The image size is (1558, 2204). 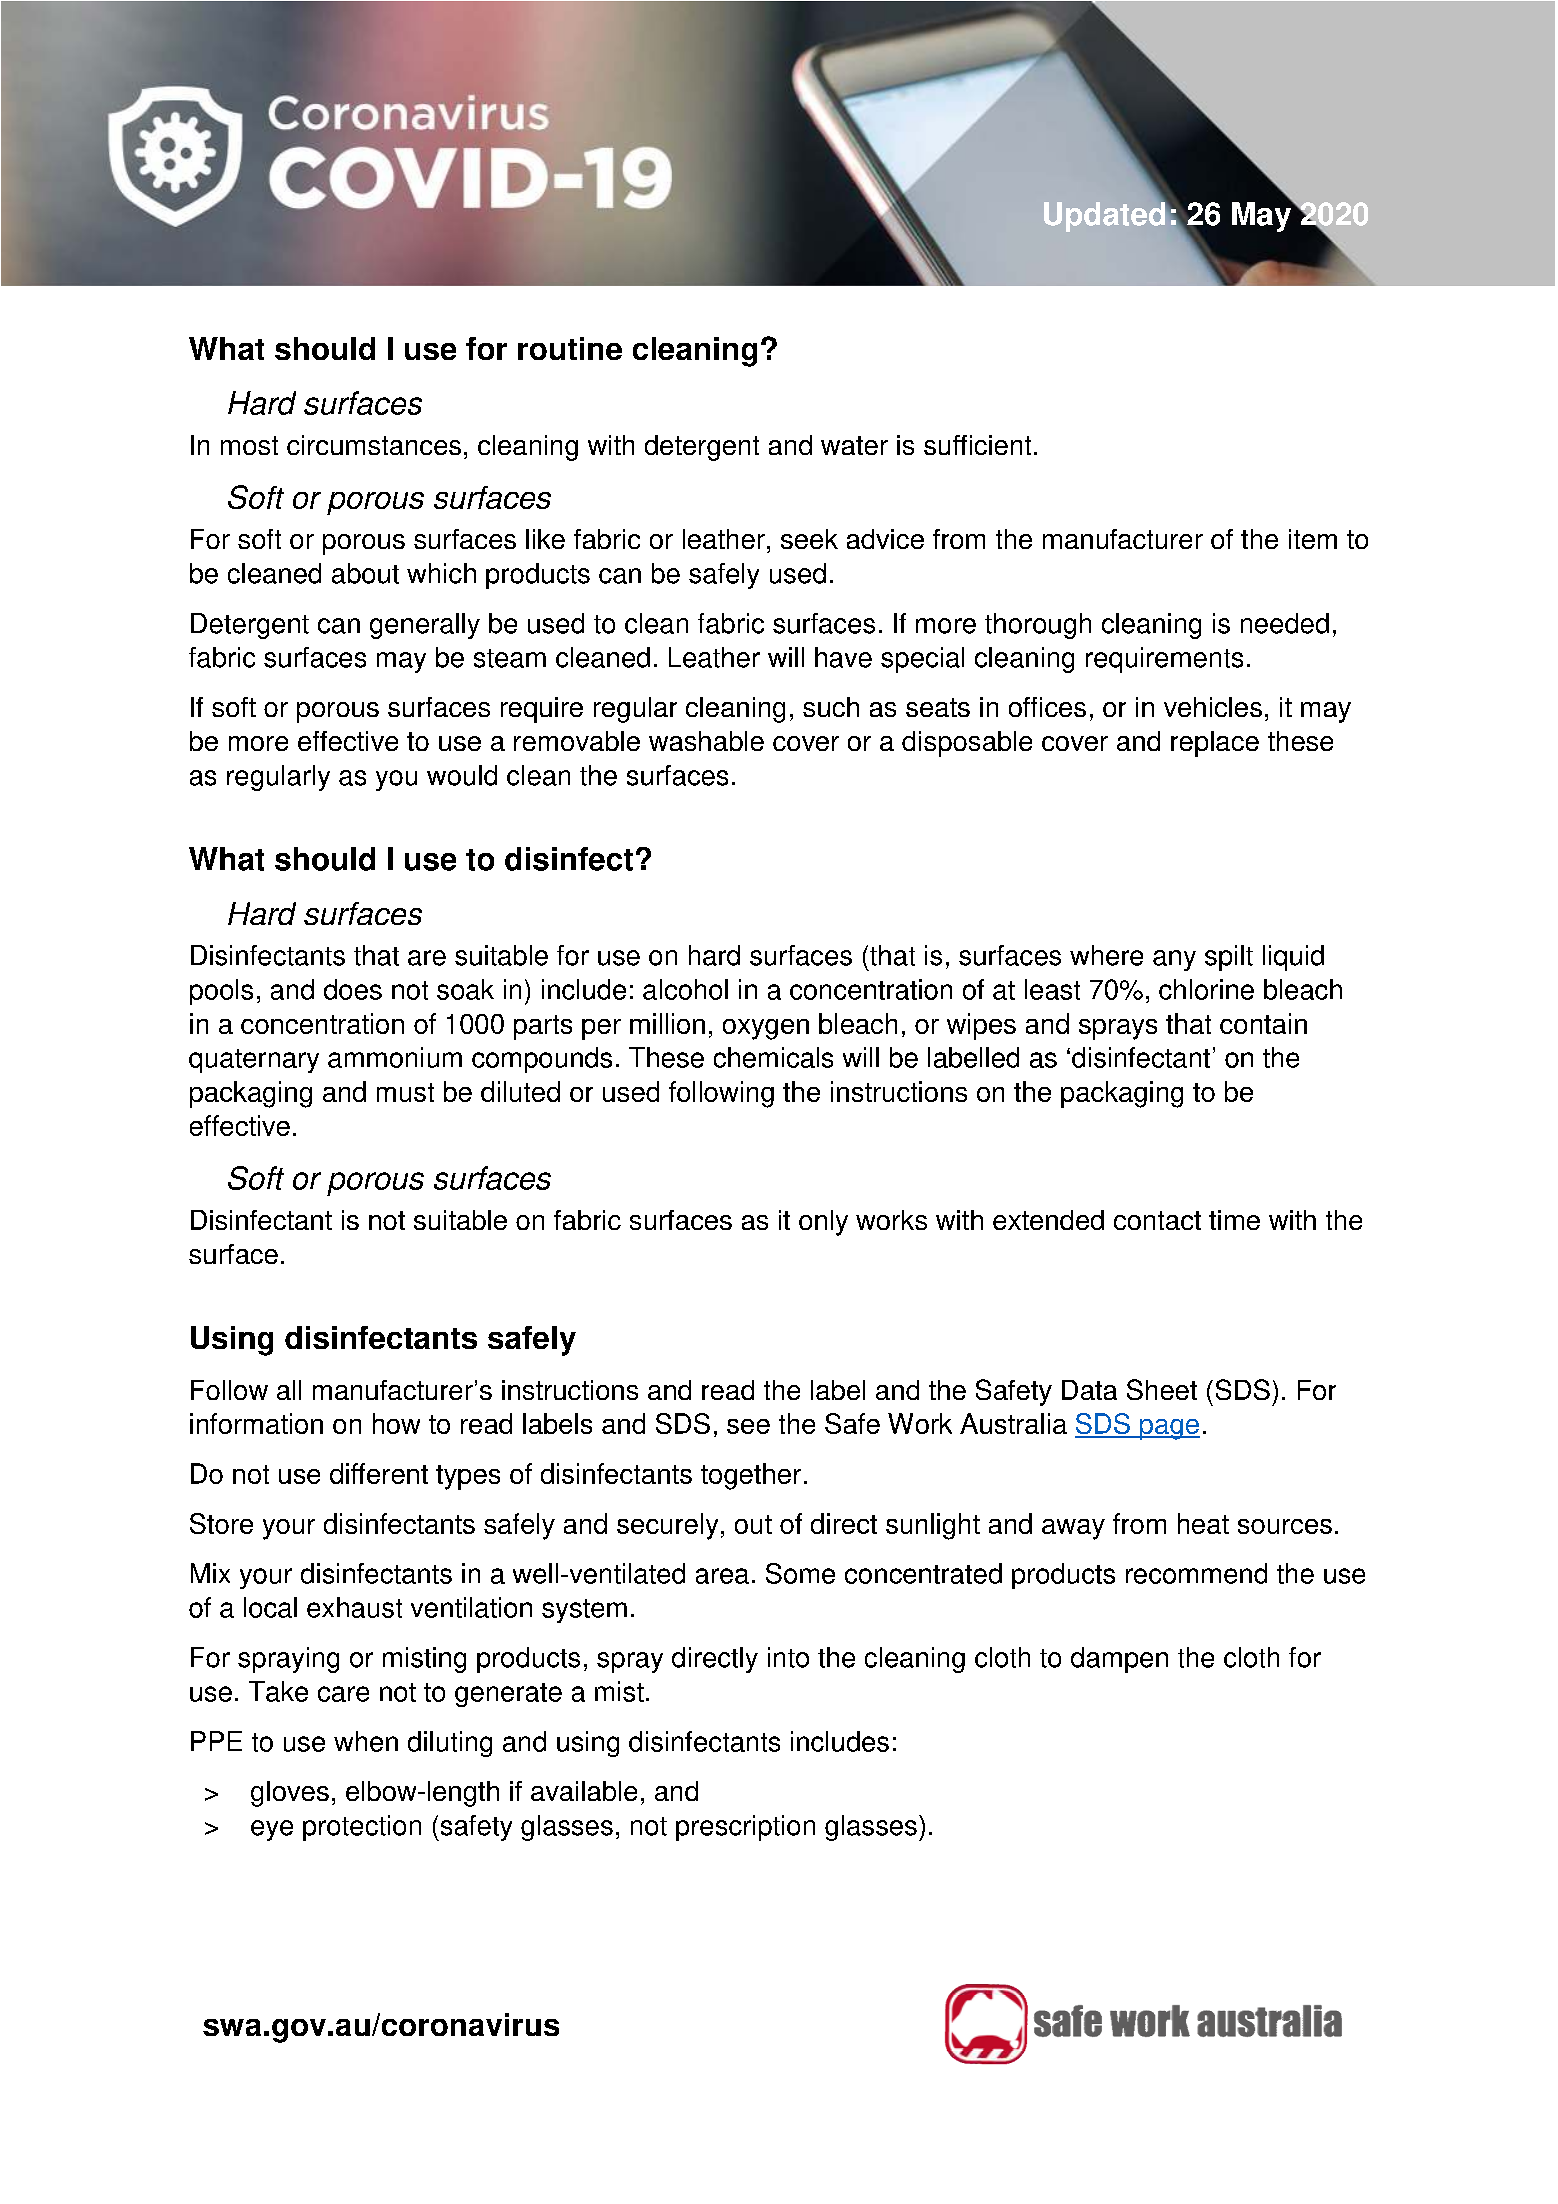 I want to click on prescription, so click(x=745, y=1828).
